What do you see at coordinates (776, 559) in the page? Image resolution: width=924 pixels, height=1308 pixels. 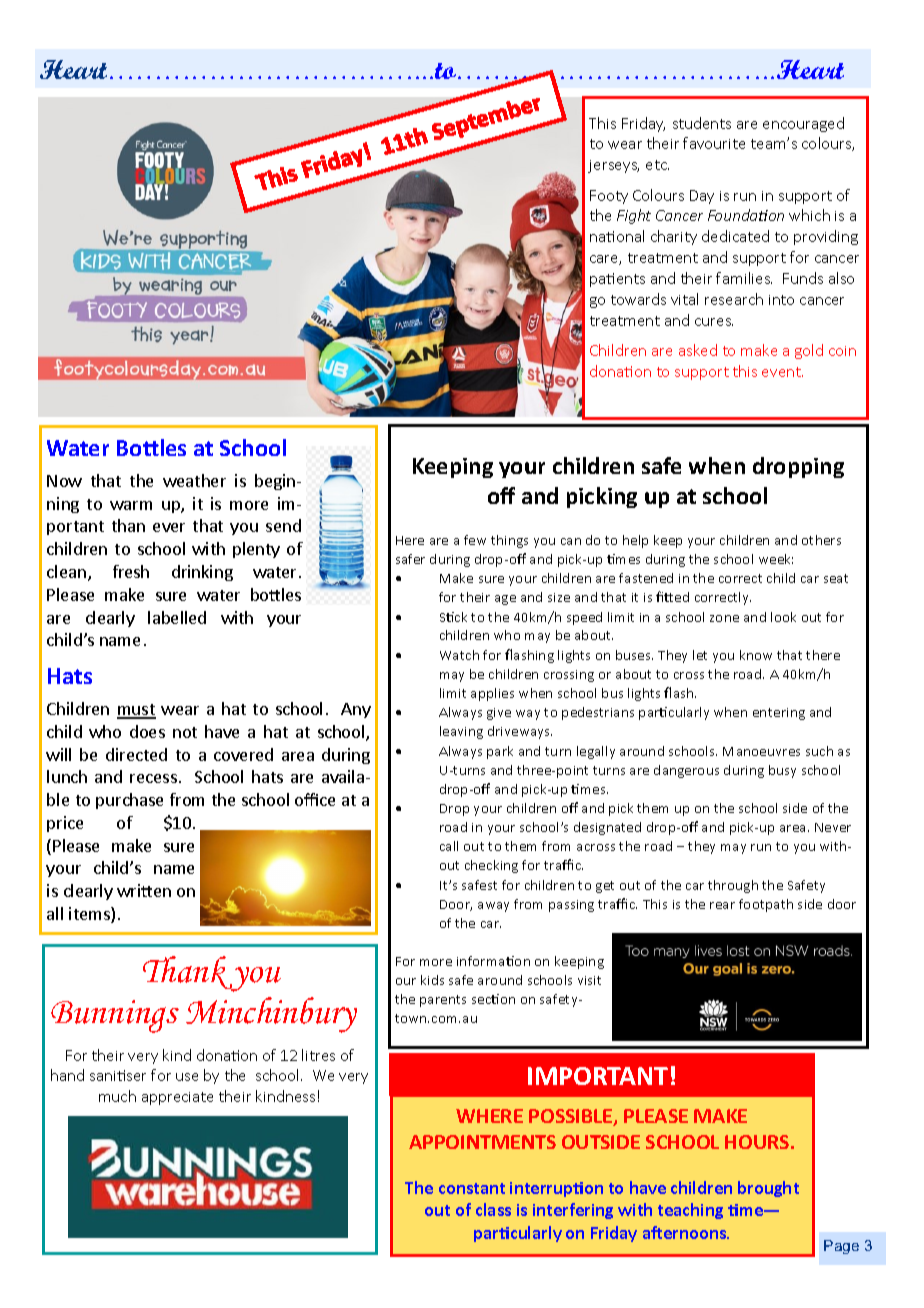 I see `week` at bounding box center [776, 559].
